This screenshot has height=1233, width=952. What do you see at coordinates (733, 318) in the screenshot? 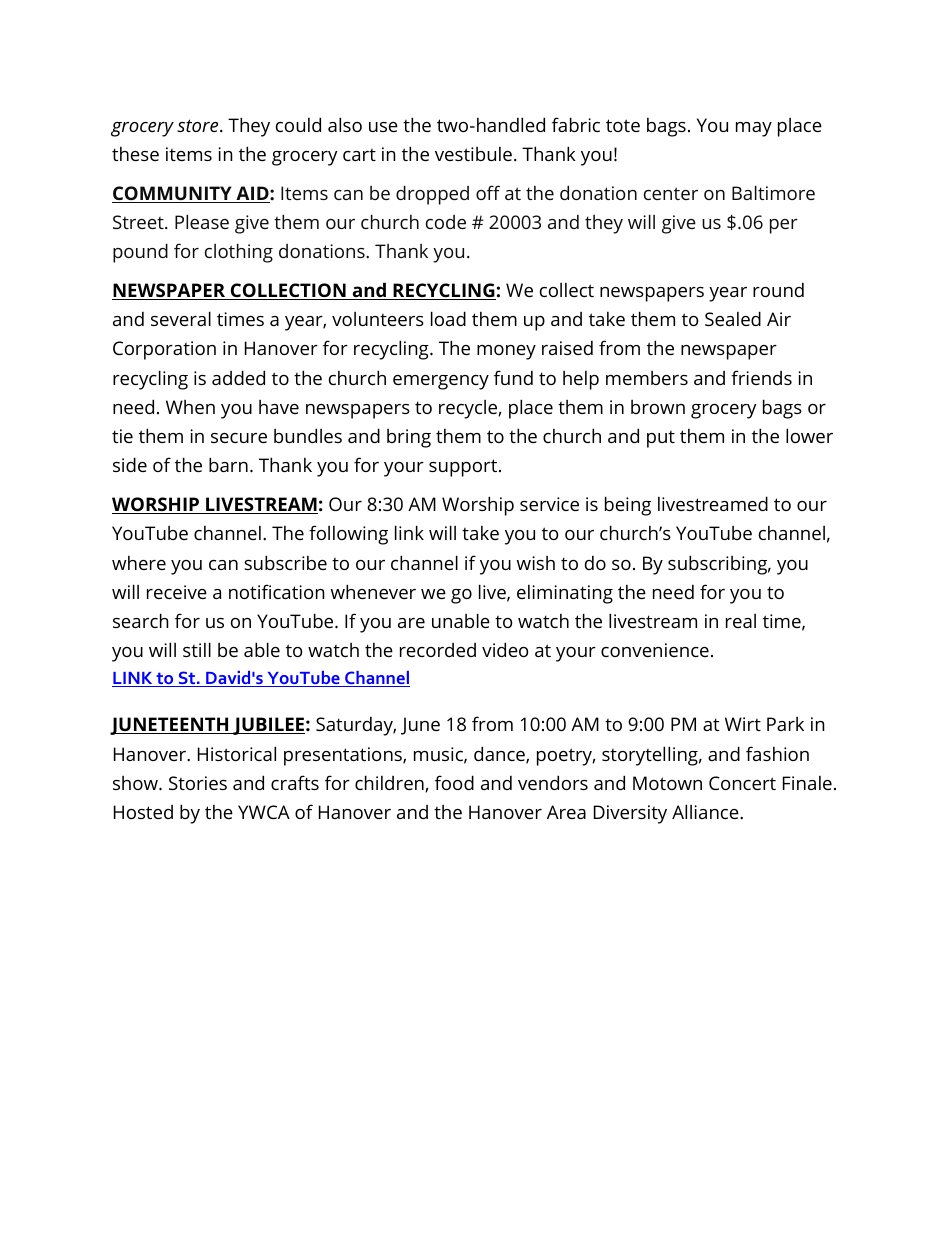
I see `Sealed` at bounding box center [733, 318].
